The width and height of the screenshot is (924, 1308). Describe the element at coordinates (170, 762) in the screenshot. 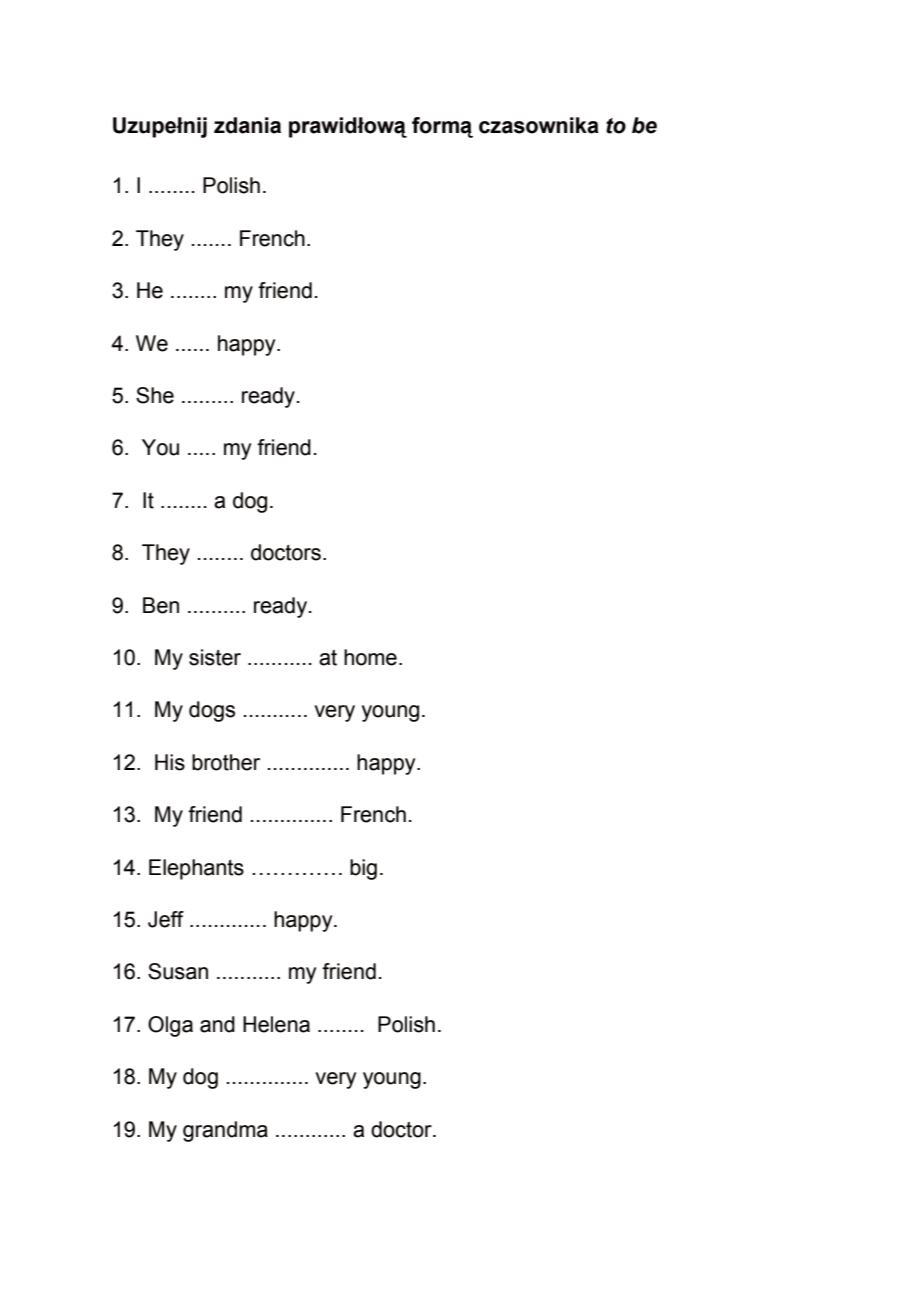

I see `His` at that location.
